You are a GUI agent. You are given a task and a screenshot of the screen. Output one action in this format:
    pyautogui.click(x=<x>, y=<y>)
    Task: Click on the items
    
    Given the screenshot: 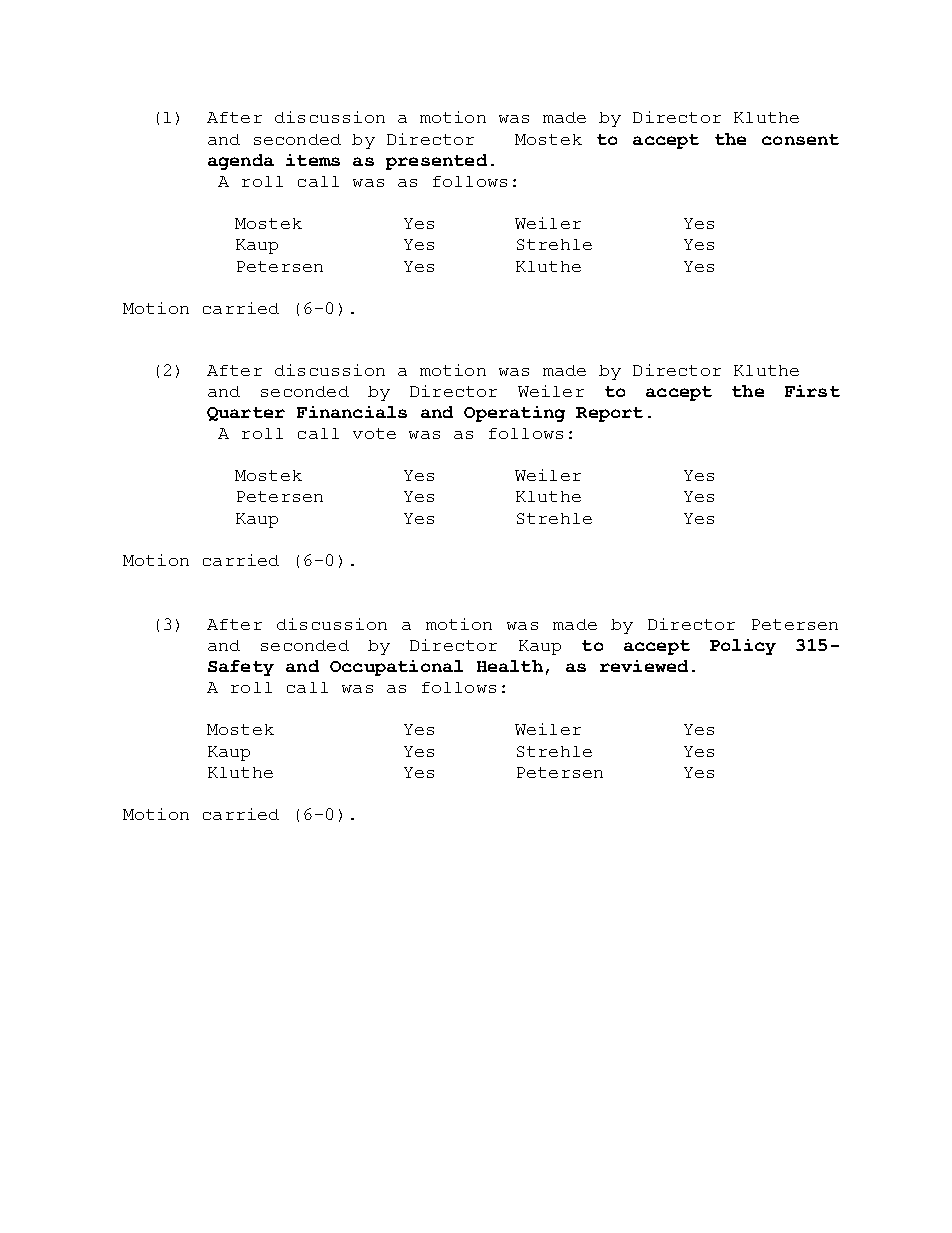 What is the action you would take?
    pyautogui.click(x=313, y=160)
